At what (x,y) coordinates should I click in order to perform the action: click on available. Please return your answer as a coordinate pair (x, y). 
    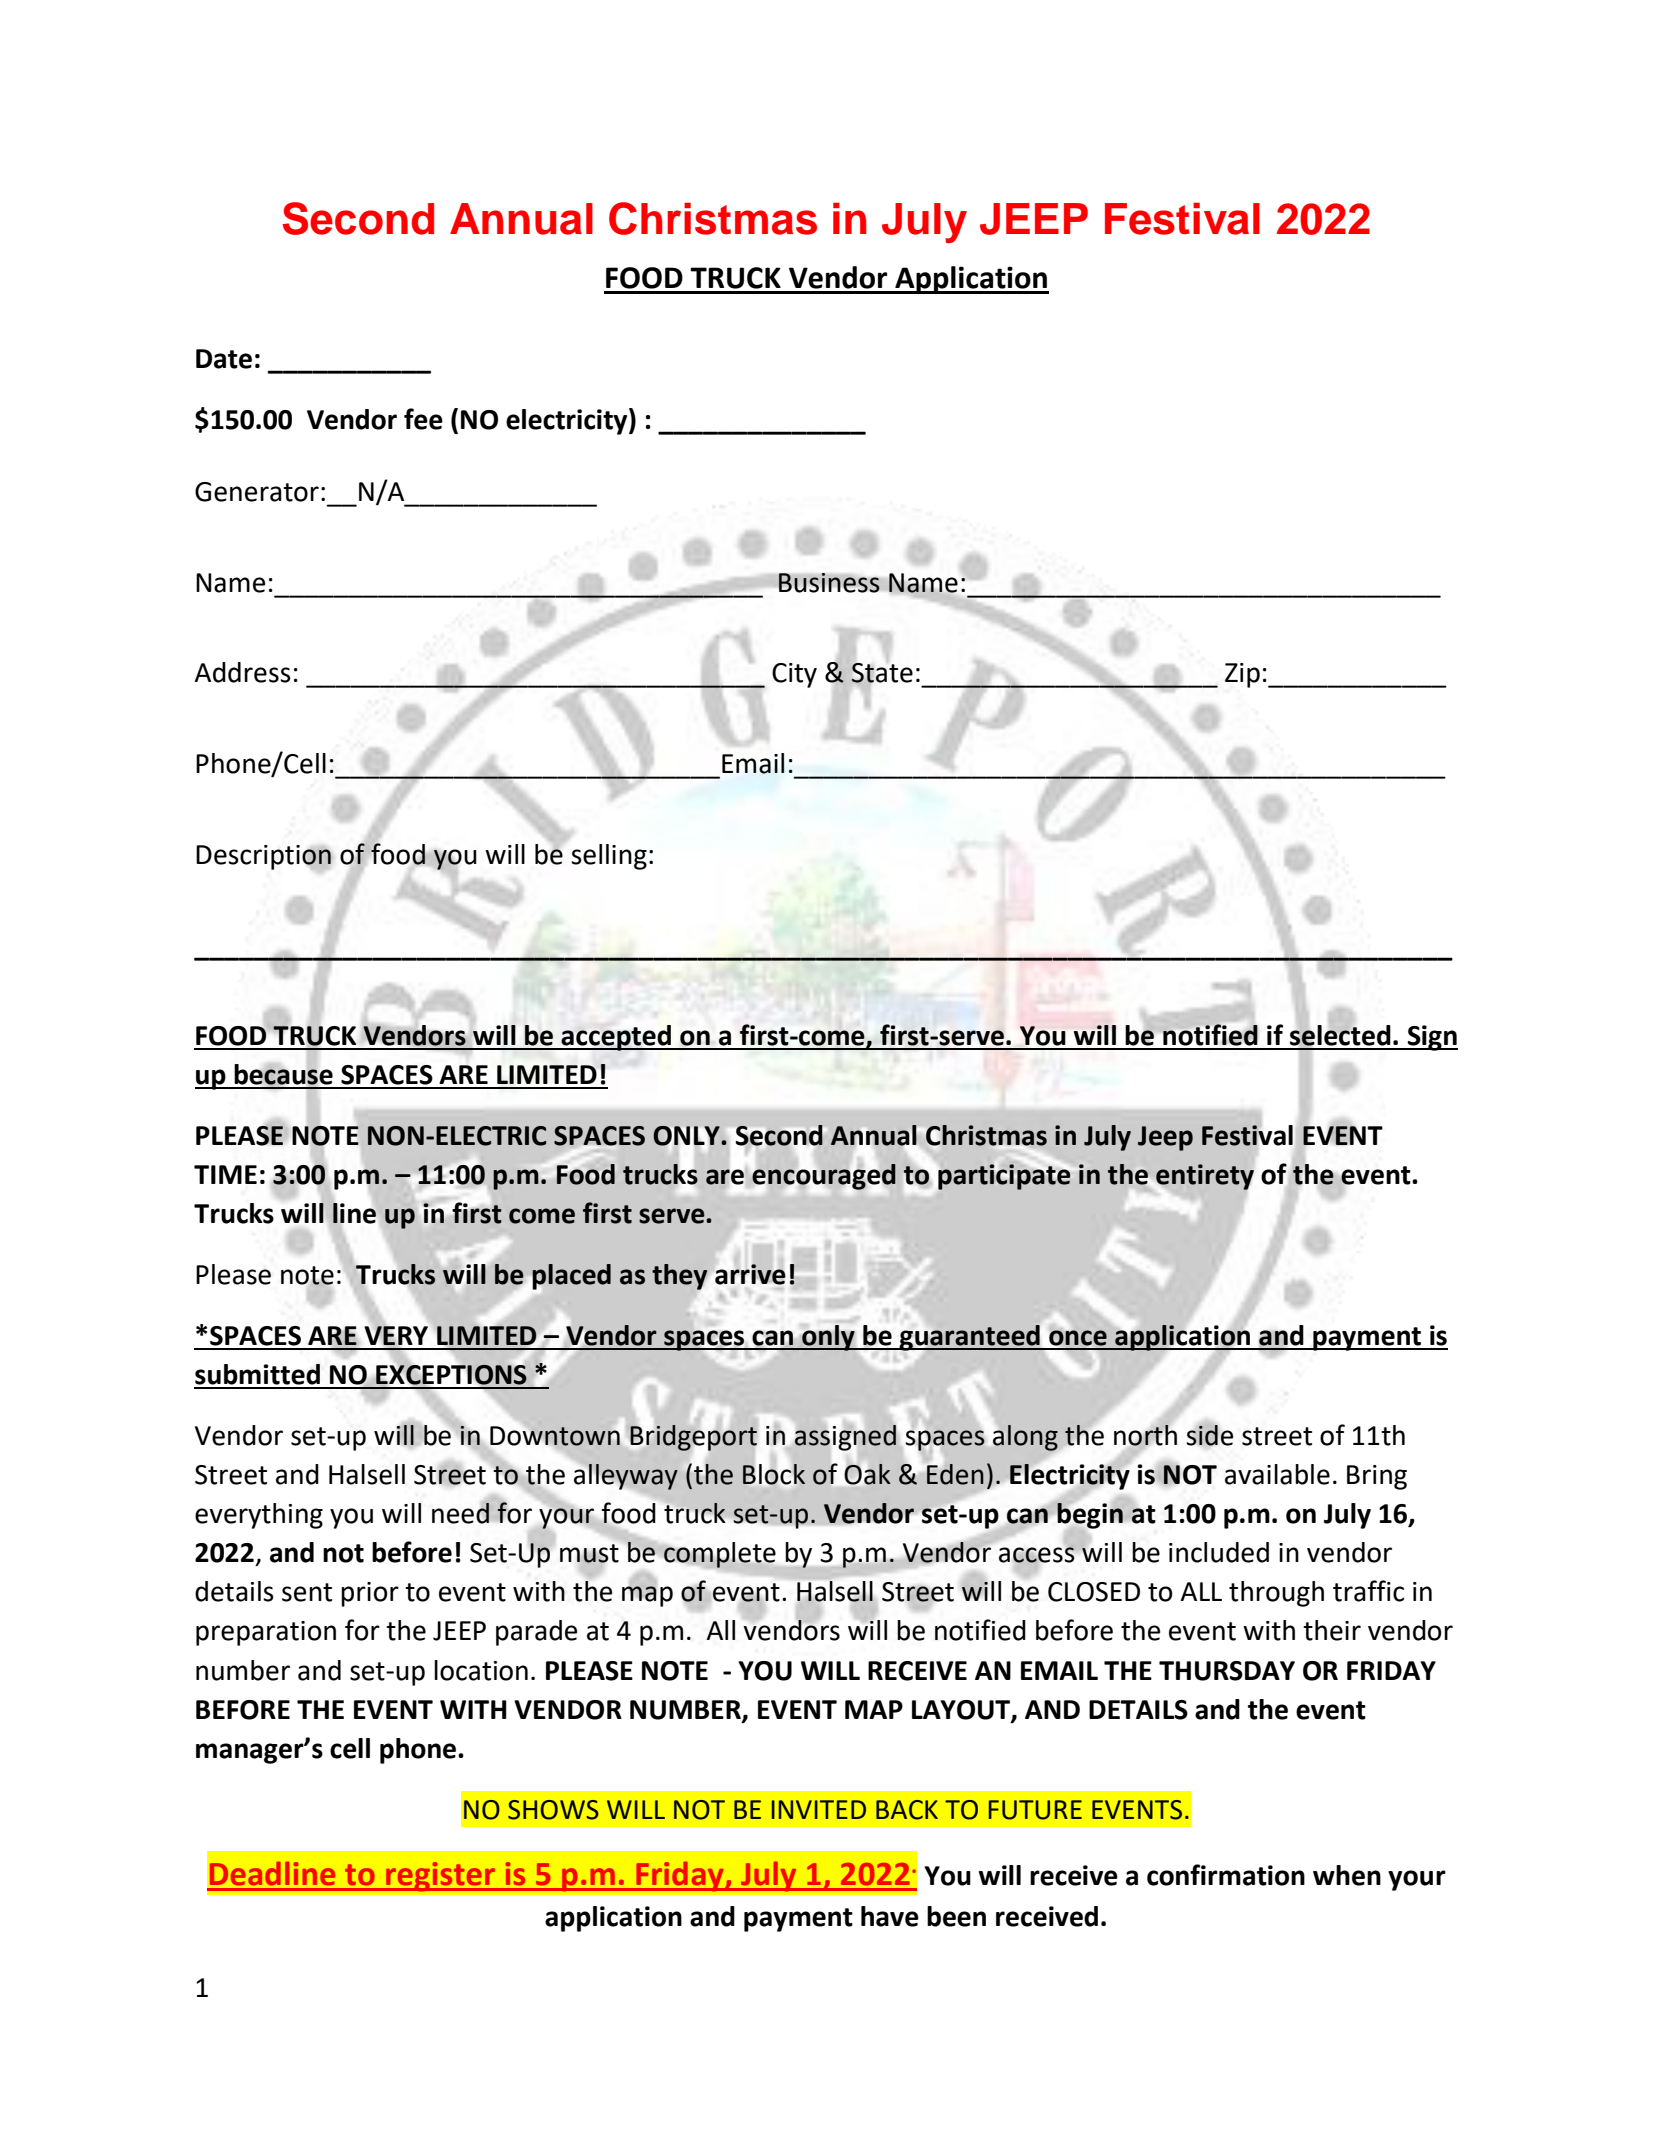
    Looking at the image, I should click on (1277, 1474).
